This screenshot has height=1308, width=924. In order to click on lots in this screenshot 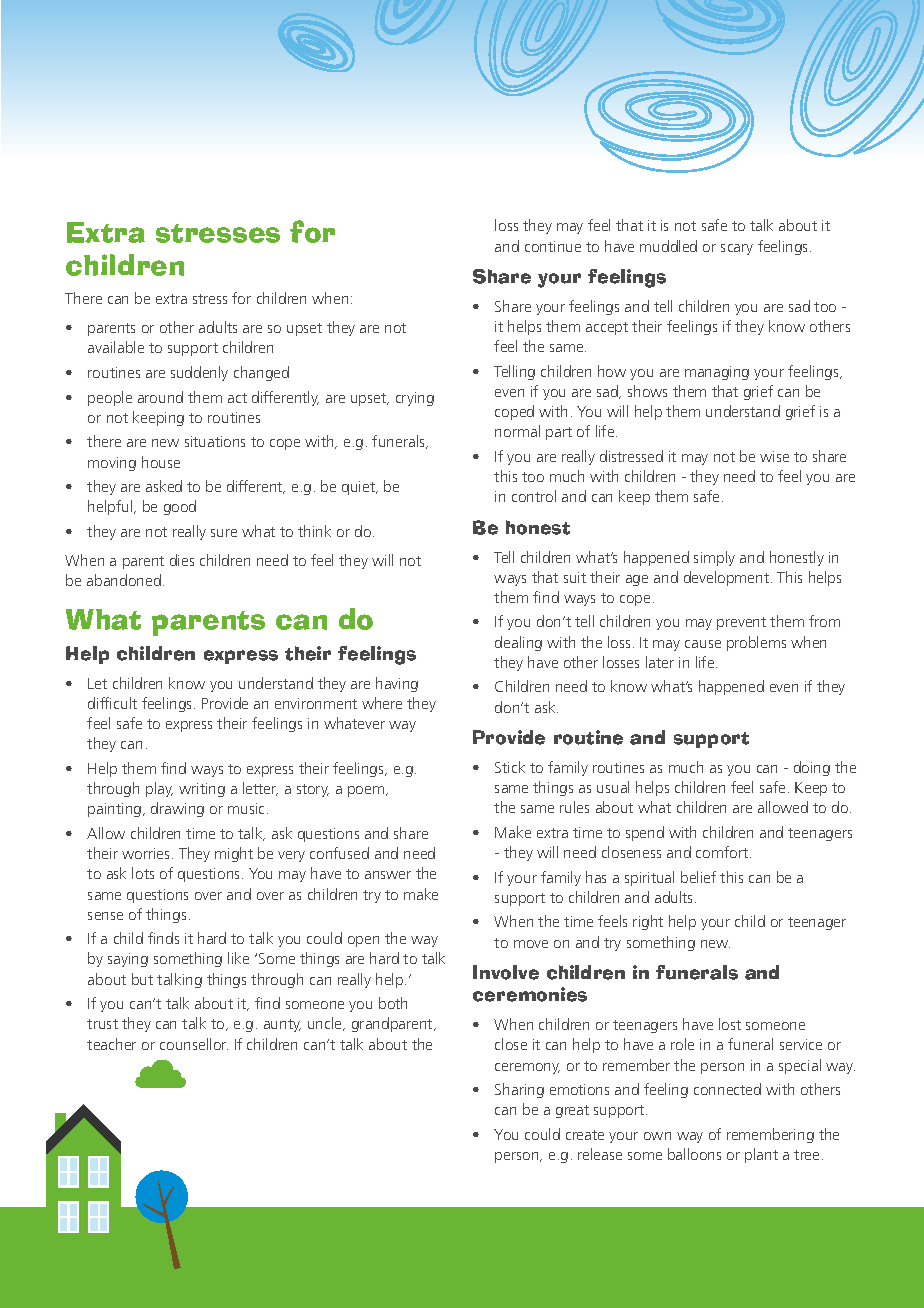, I will do `click(143, 873)`.
